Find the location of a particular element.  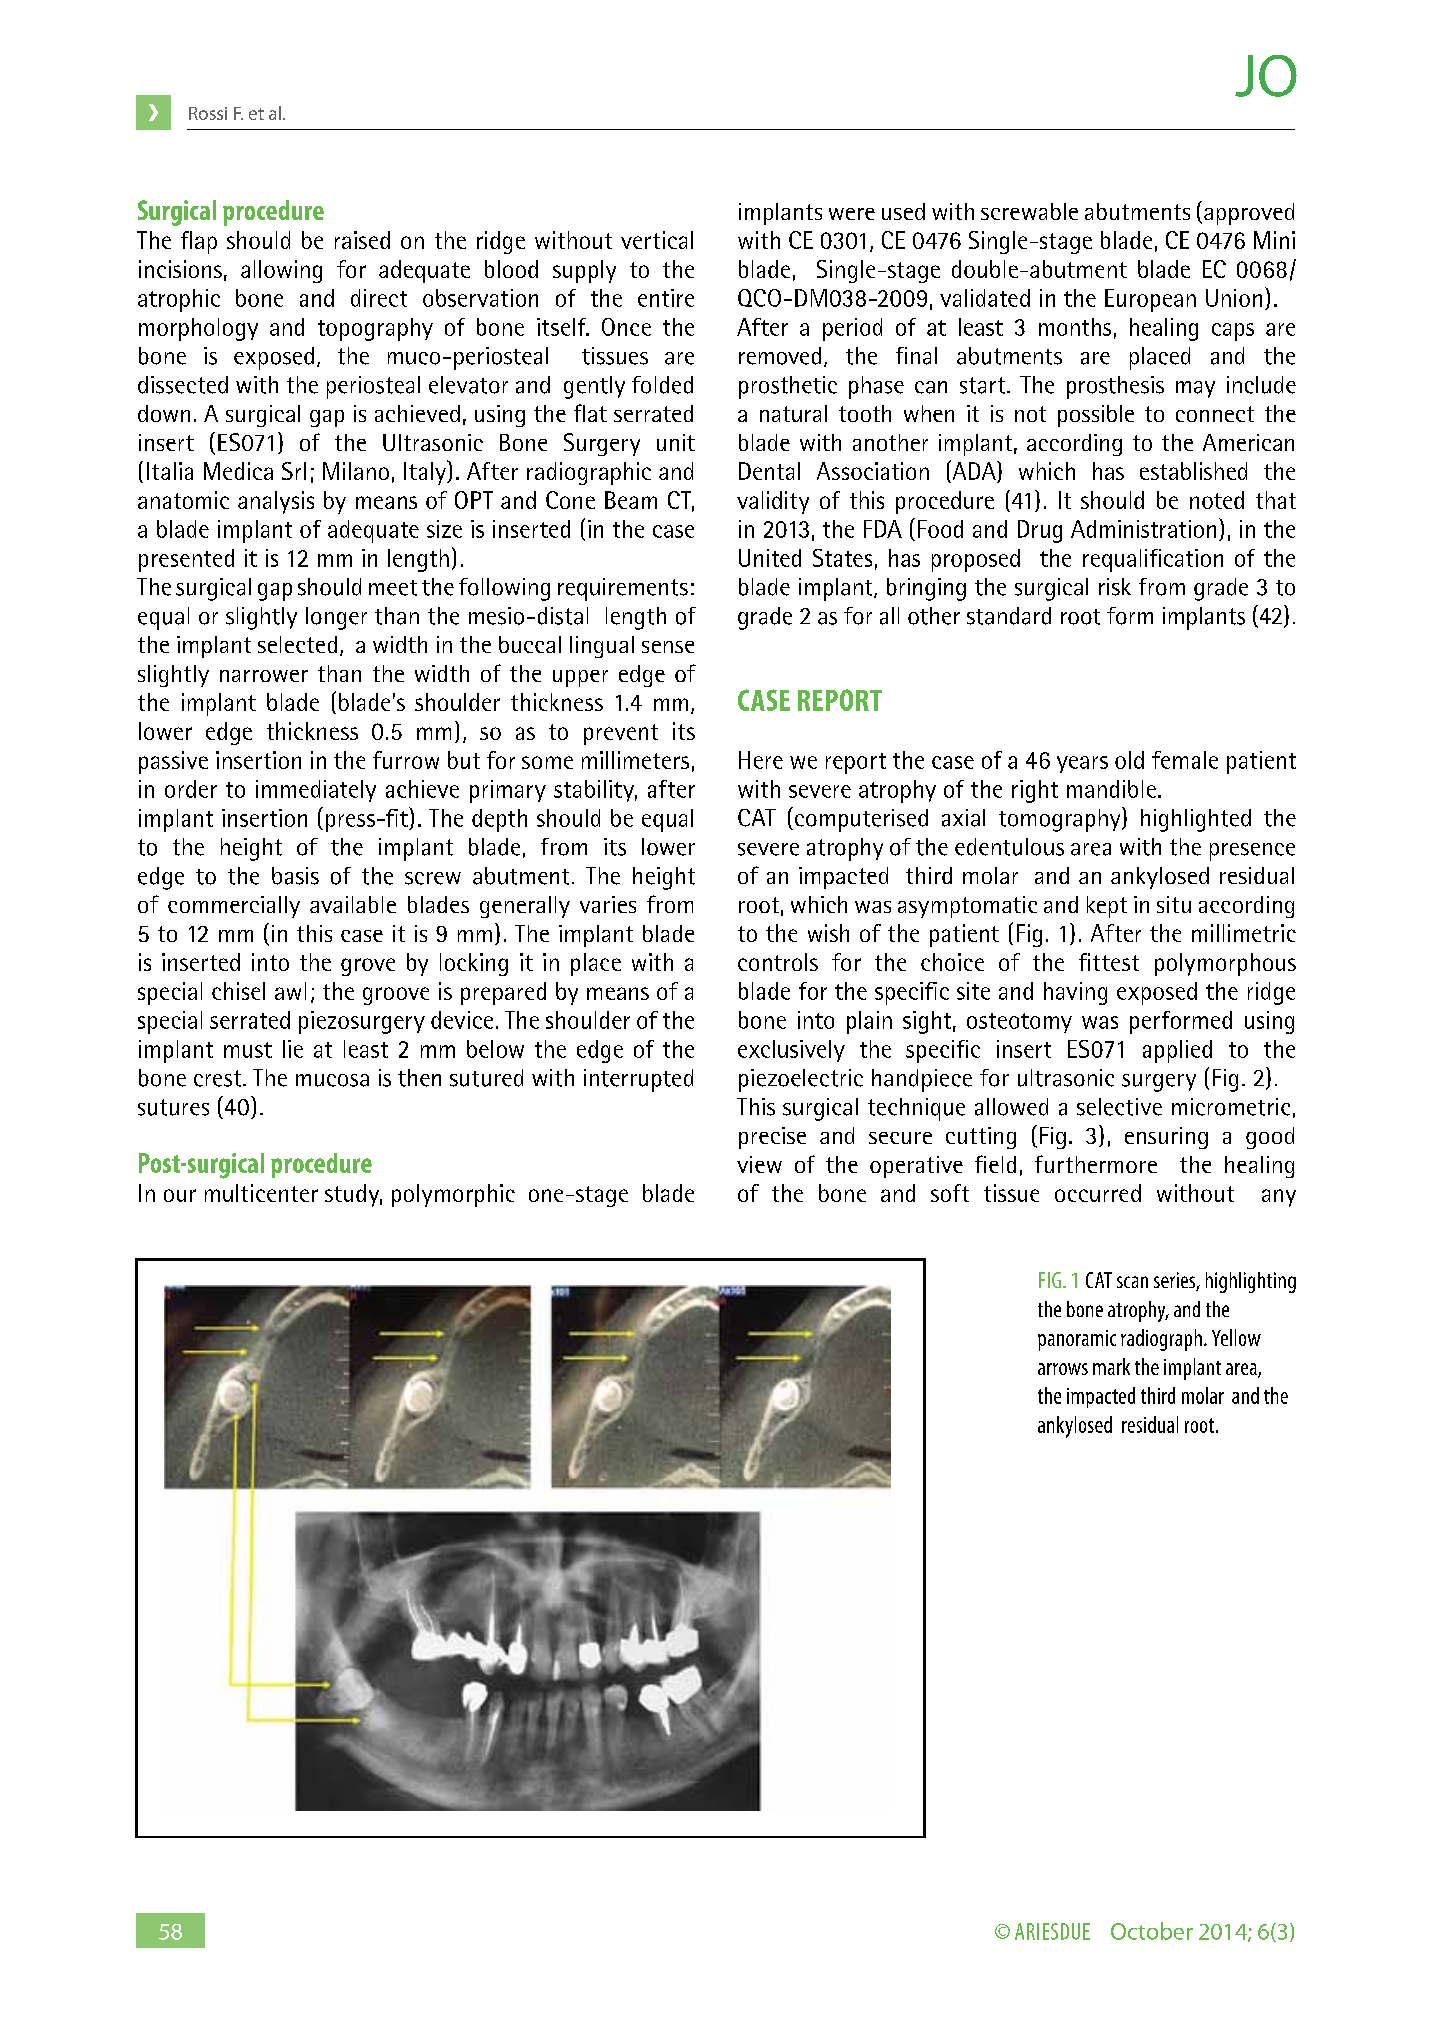

multicenter is located at coordinates (261, 1193).
